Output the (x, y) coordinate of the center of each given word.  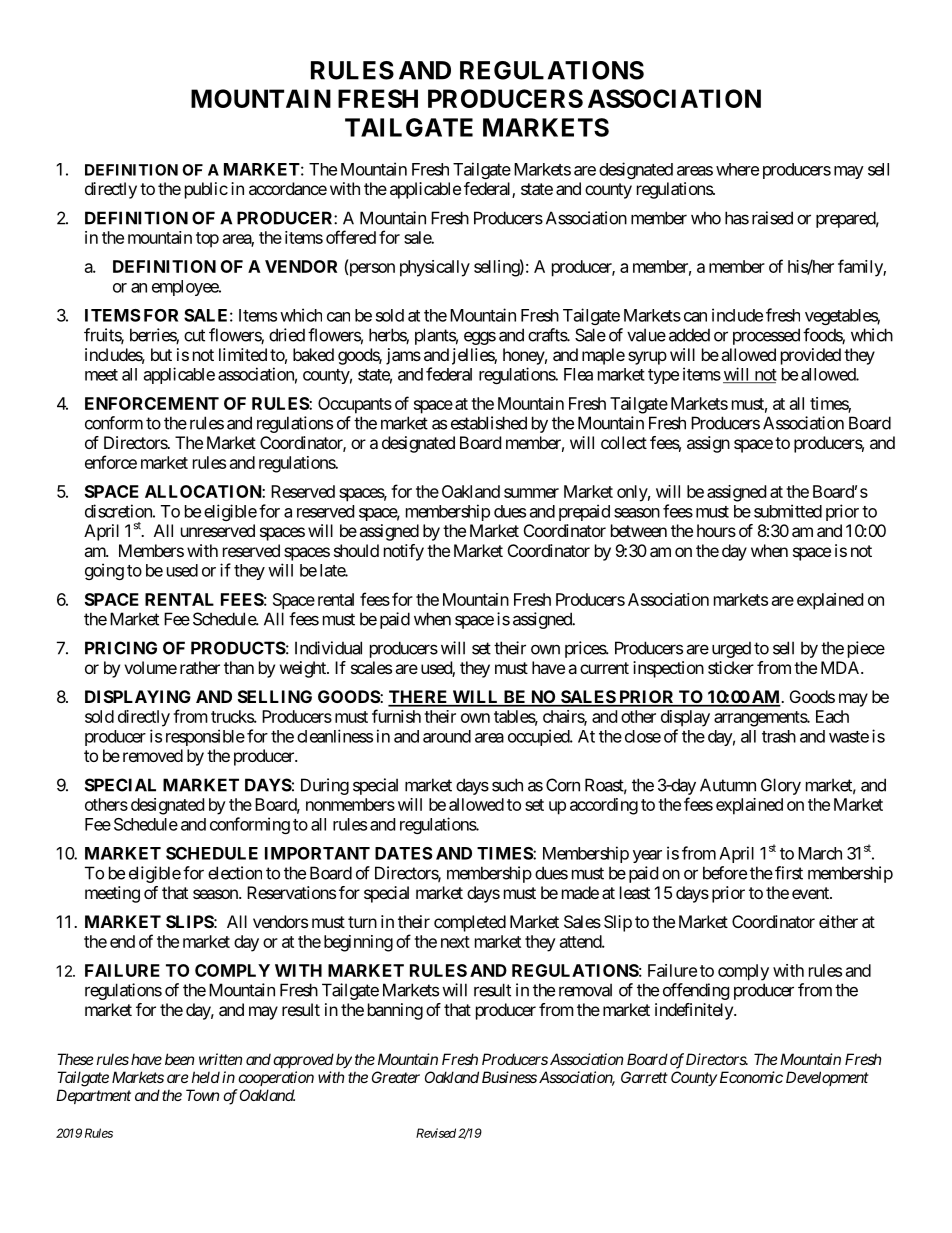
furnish (396, 716)
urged (731, 649)
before (725, 873)
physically (435, 268)
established (489, 423)
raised (772, 218)
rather (200, 667)
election (235, 873)
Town (202, 1095)
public (206, 190)
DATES (403, 853)
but (161, 354)
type (663, 376)
